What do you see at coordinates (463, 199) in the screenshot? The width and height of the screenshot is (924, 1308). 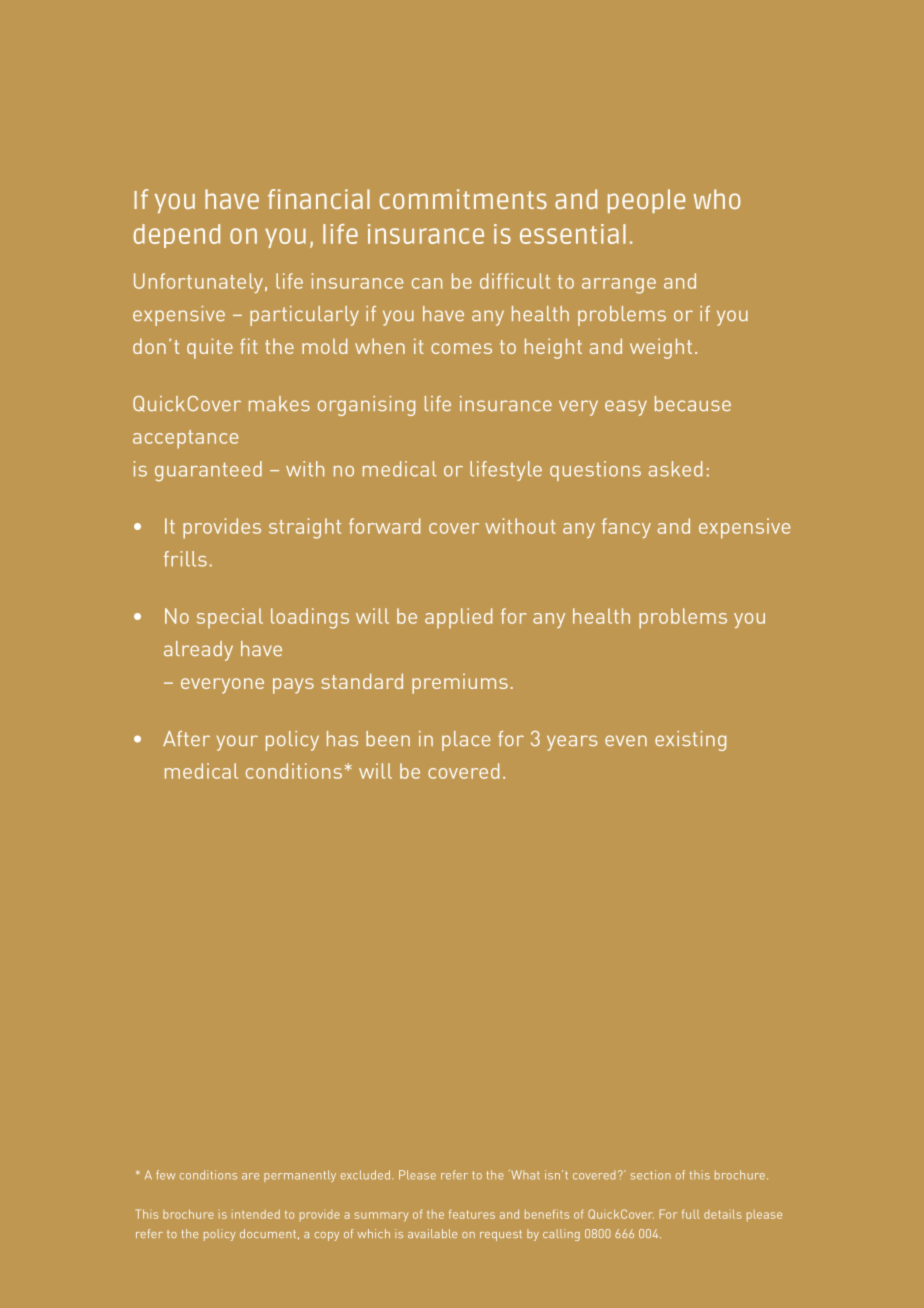 I see `commitments` at bounding box center [463, 199].
